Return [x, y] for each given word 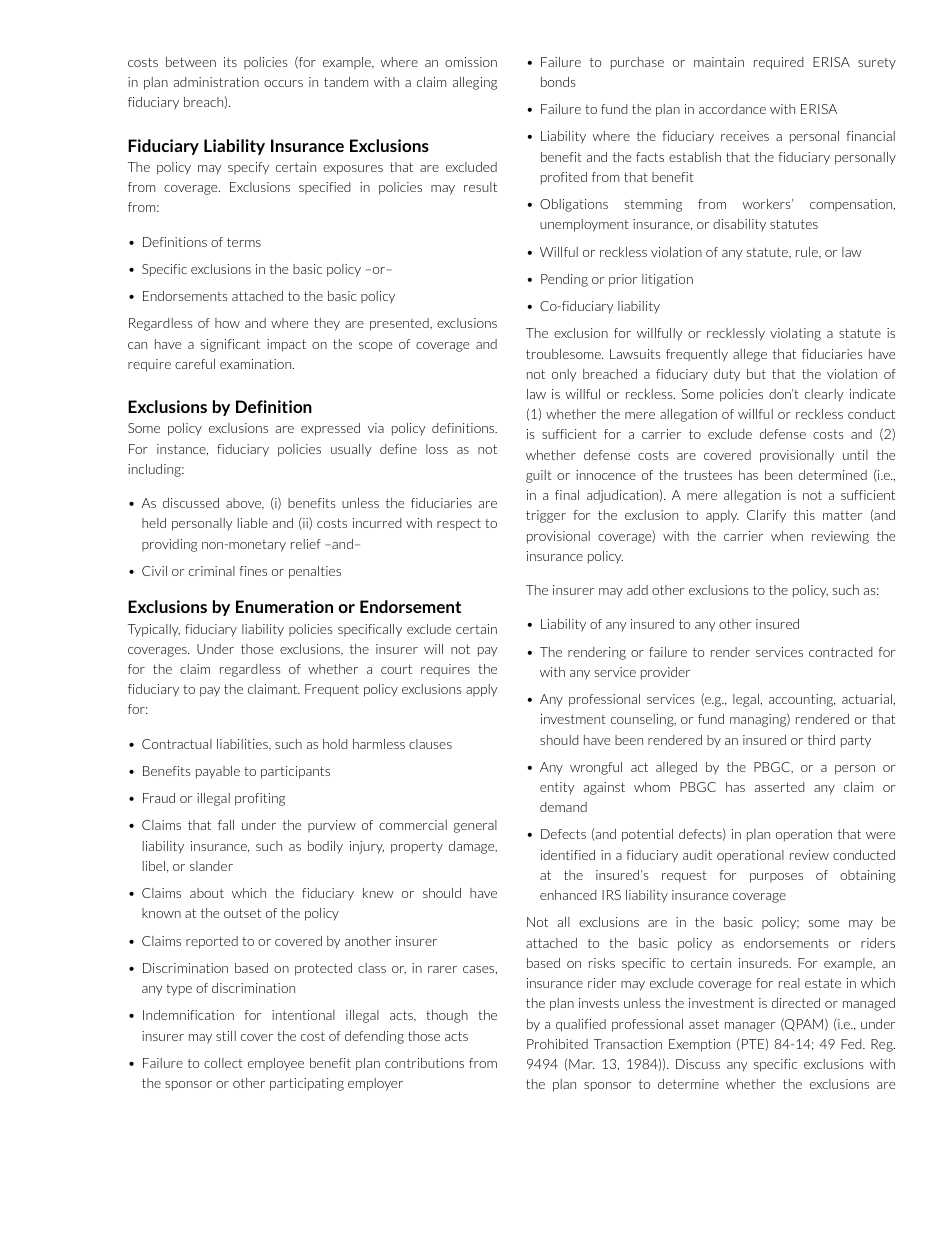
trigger [546, 516]
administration [216, 82]
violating [795, 334]
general [475, 826]
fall [226, 825]
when [787, 536]
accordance [732, 109]
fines [253, 571]
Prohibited [557, 1044]
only [564, 375]
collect [223, 1063]
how [227, 323]
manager [750, 1027]
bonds [558, 82]
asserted [779, 787]
